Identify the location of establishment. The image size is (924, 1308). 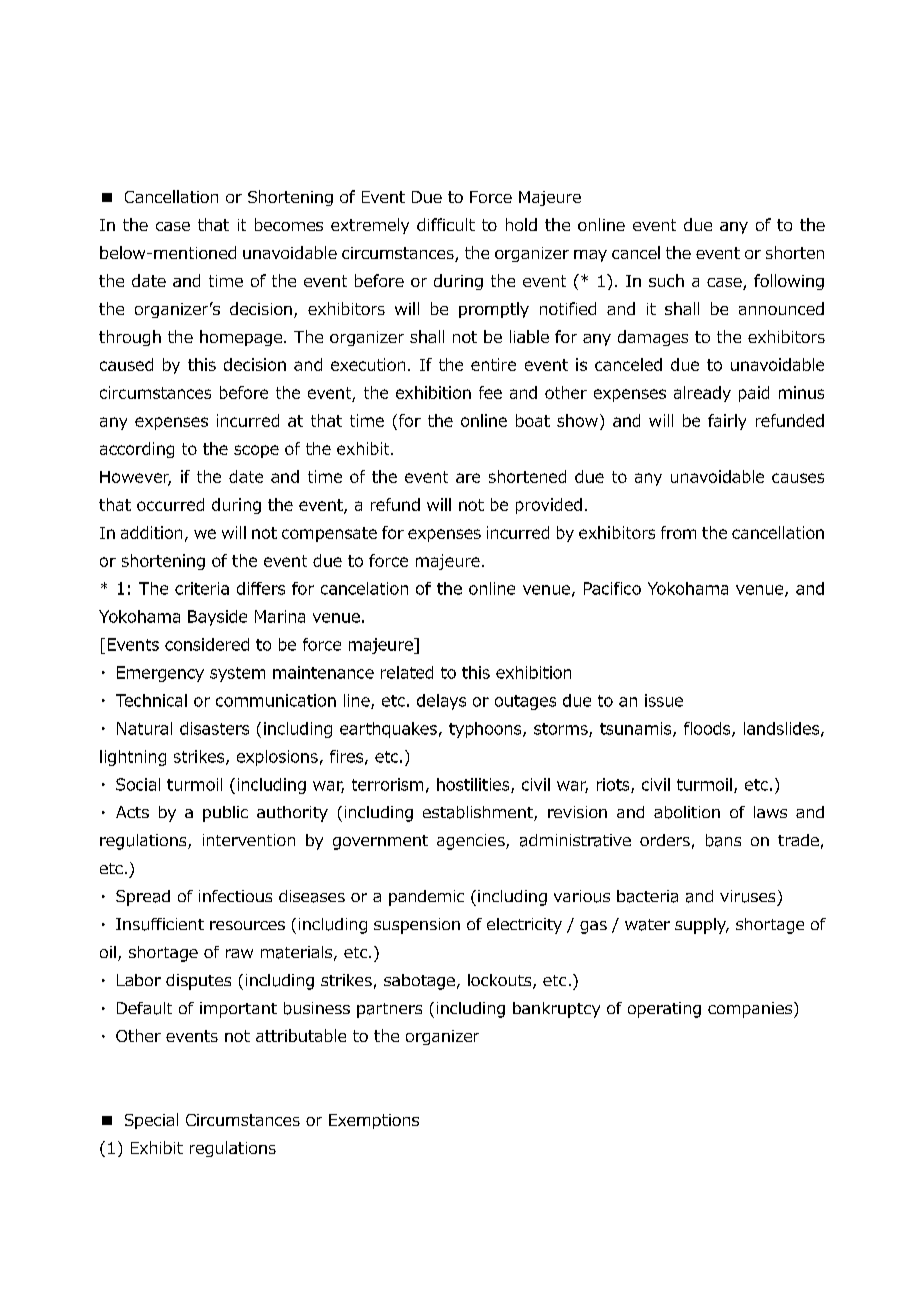
(479, 813).
